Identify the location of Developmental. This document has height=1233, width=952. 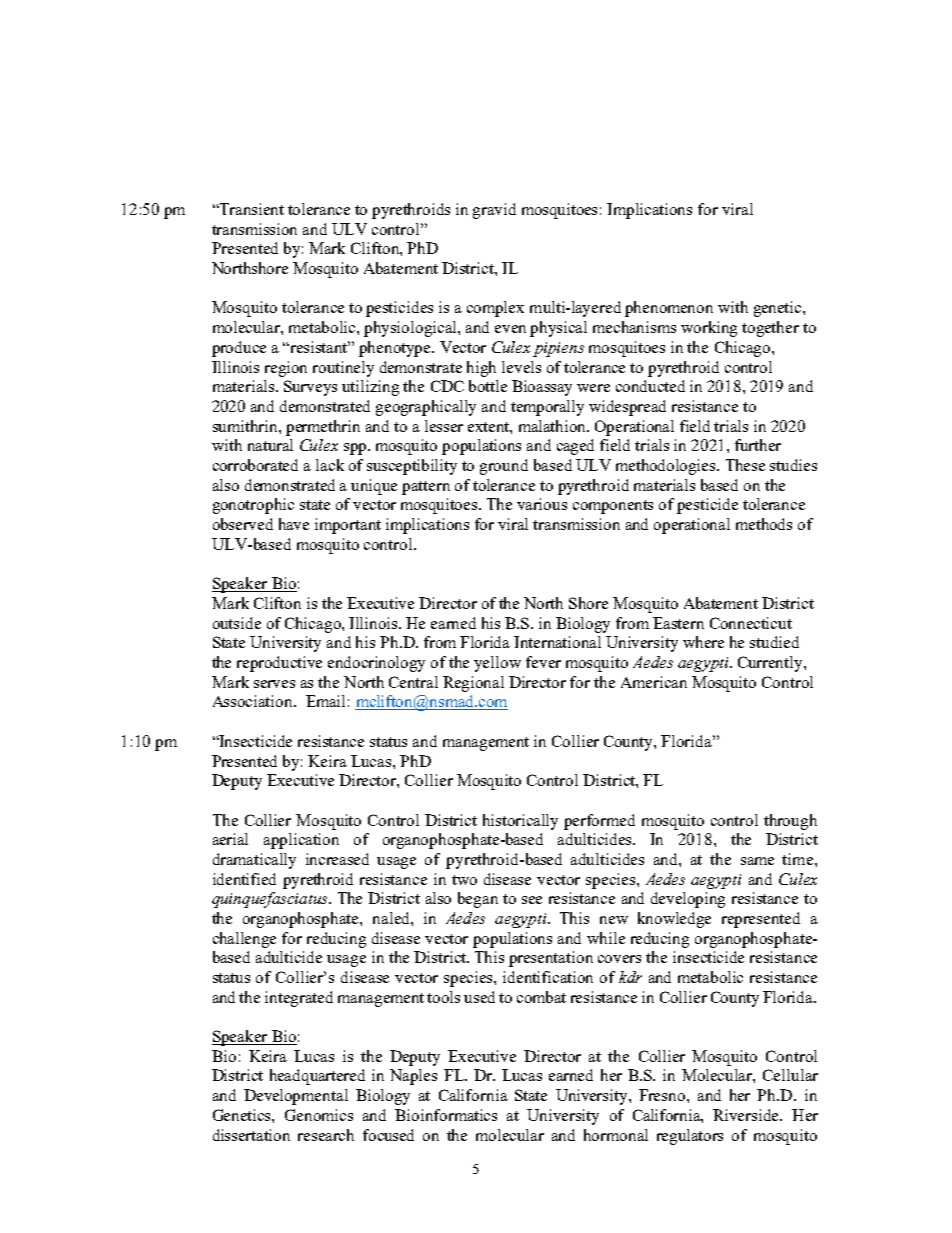
(296, 1097).
